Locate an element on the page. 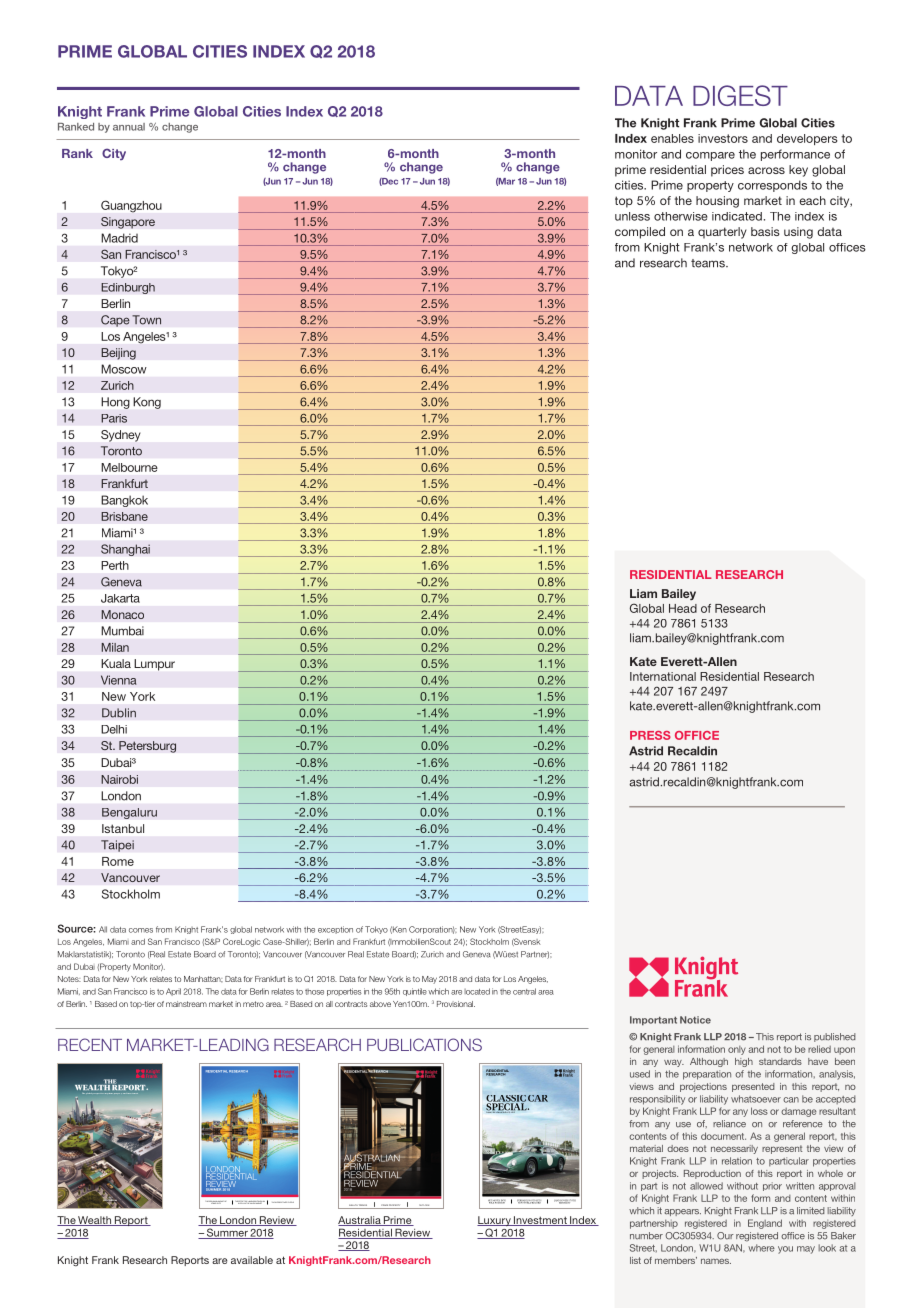  annual is located at coordinates (129, 127).
